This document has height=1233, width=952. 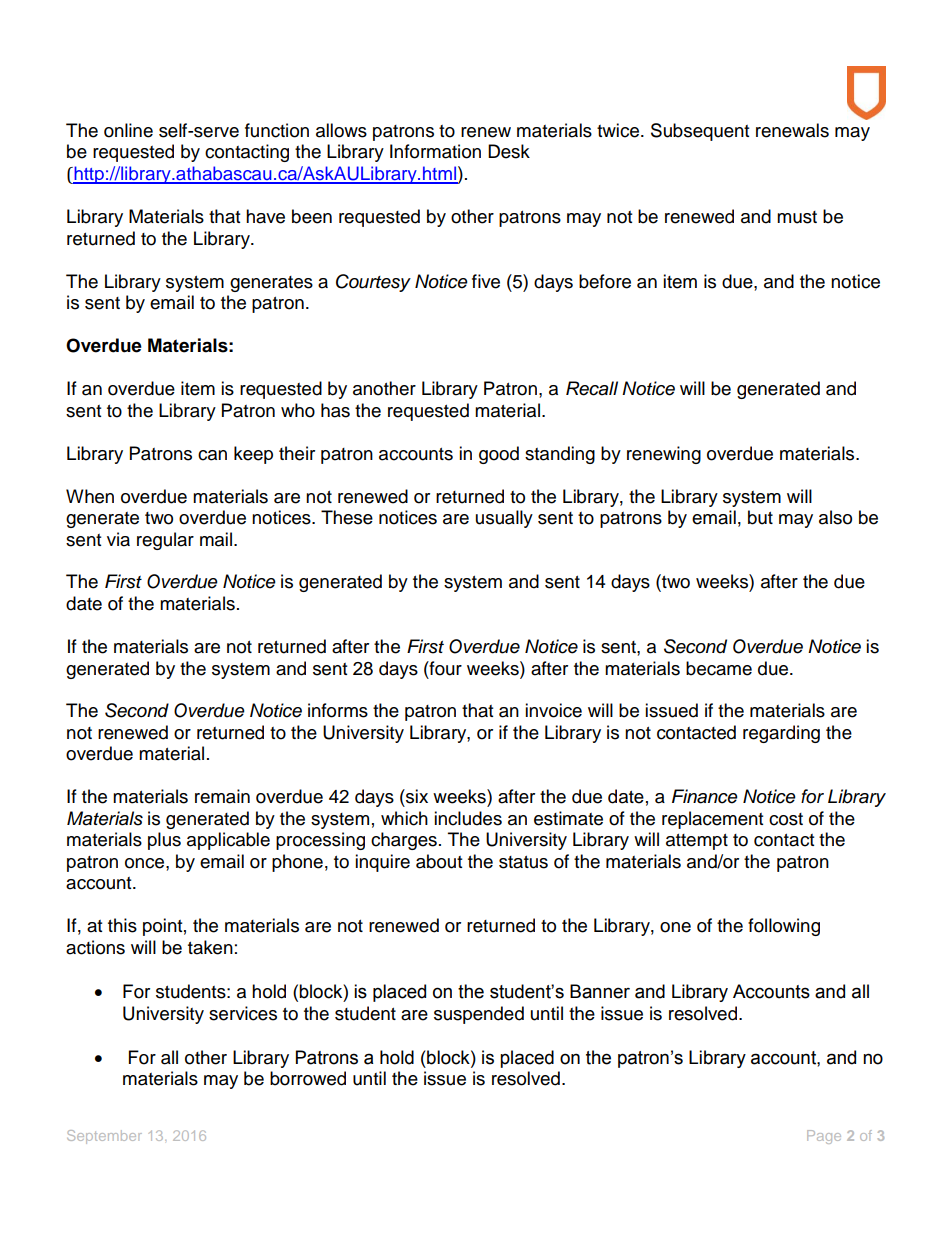 What do you see at coordinates (479, 1015) in the document?
I see `suspended` at bounding box center [479, 1015].
